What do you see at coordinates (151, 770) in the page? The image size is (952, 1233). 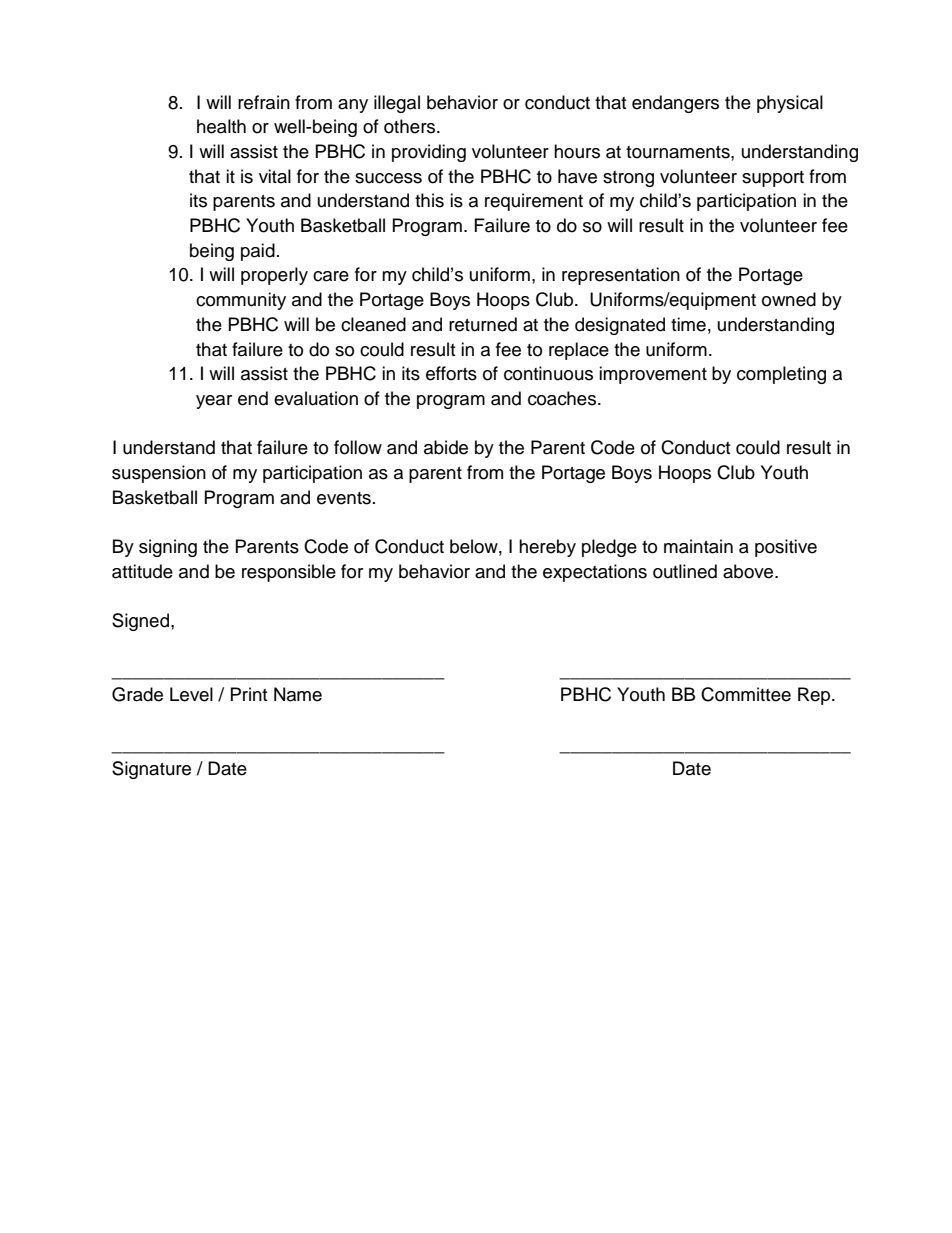 I see `Signature` at bounding box center [151, 770].
